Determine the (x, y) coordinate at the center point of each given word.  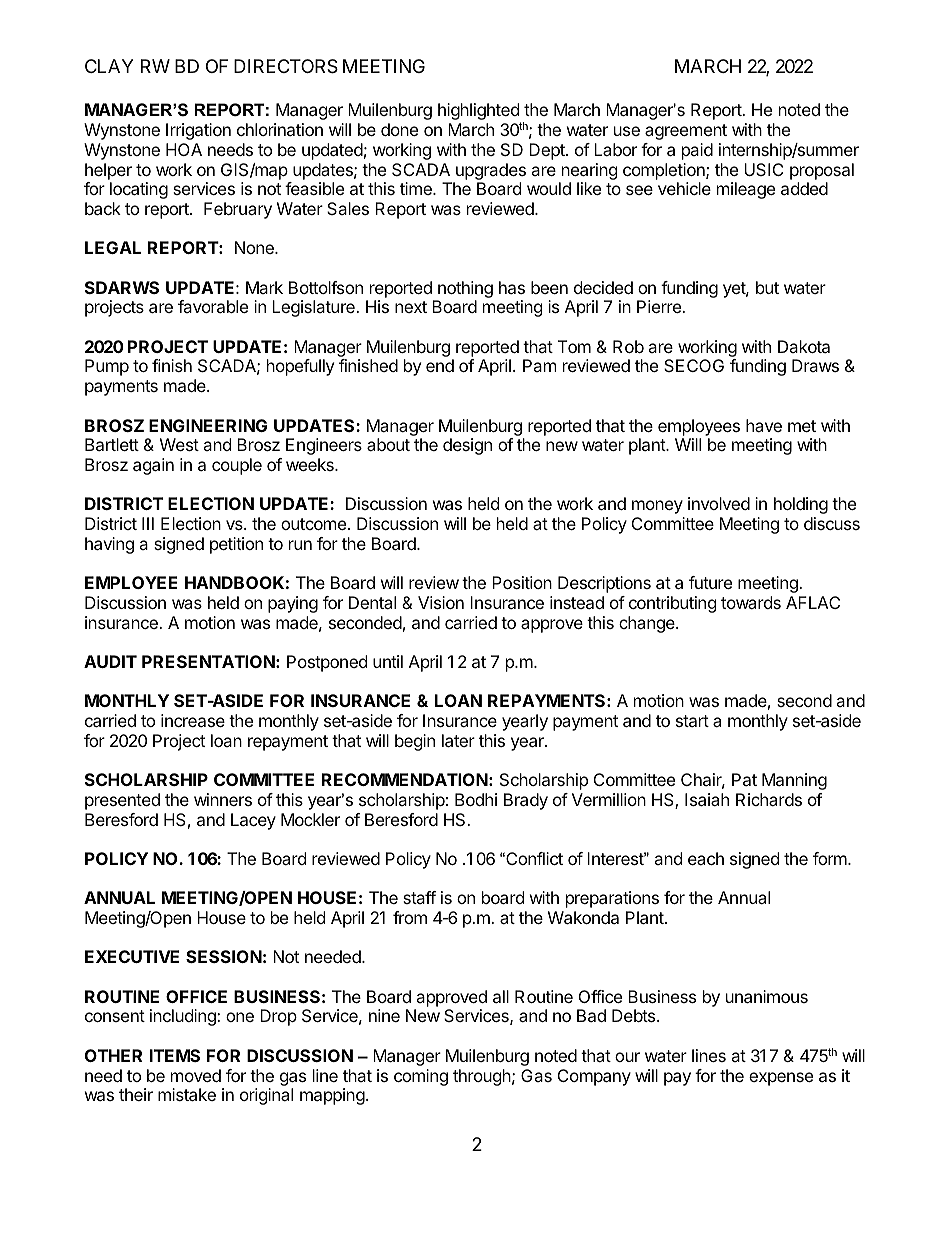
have (764, 425)
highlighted (479, 113)
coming (421, 1077)
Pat (744, 779)
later (458, 740)
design (467, 446)
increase (193, 720)
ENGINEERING (208, 425)
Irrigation (198, 131)
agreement (686, 132)
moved (196, 1075)
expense (781, 1079)
